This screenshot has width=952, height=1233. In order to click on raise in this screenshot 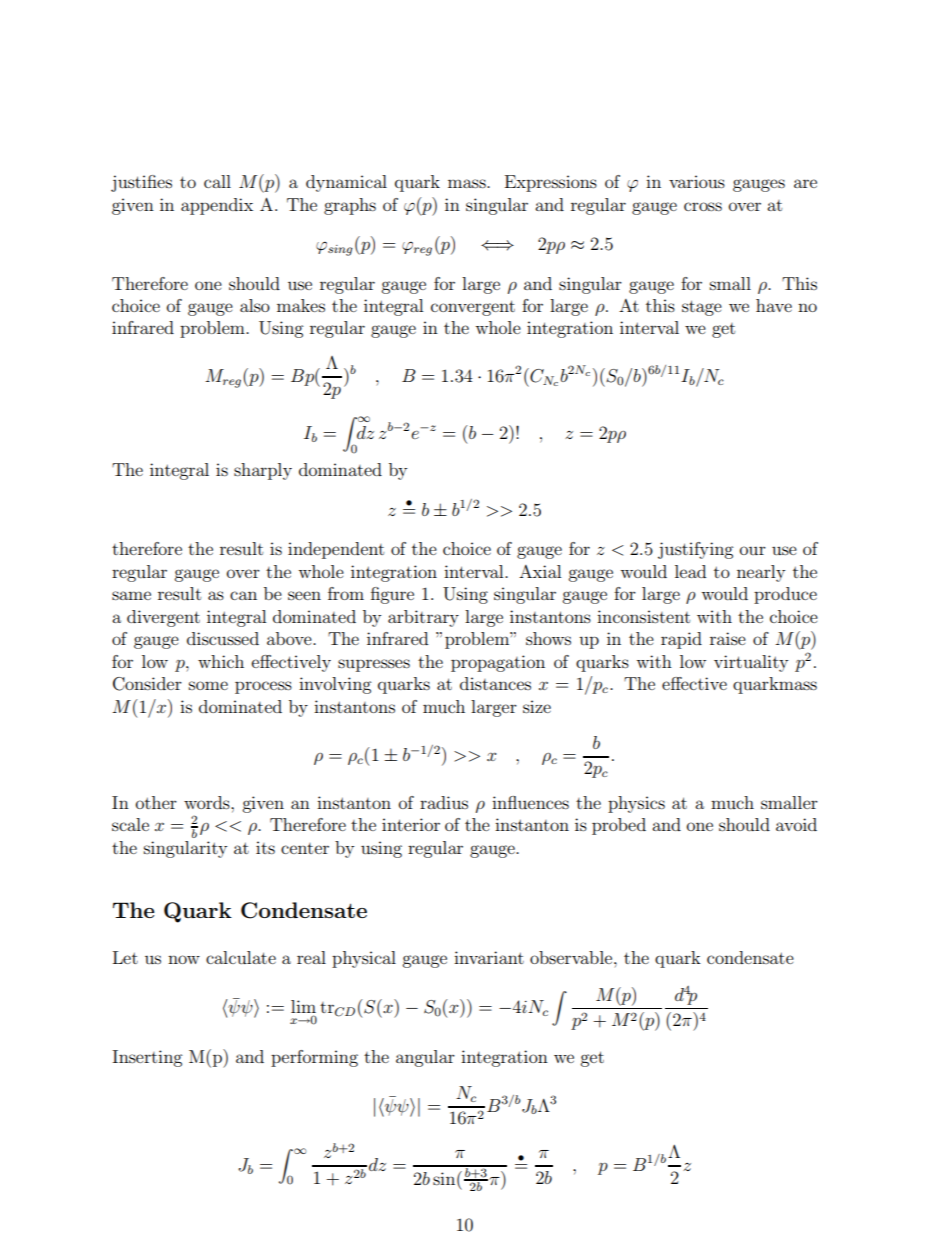, I will do `click(728, 638)`.
